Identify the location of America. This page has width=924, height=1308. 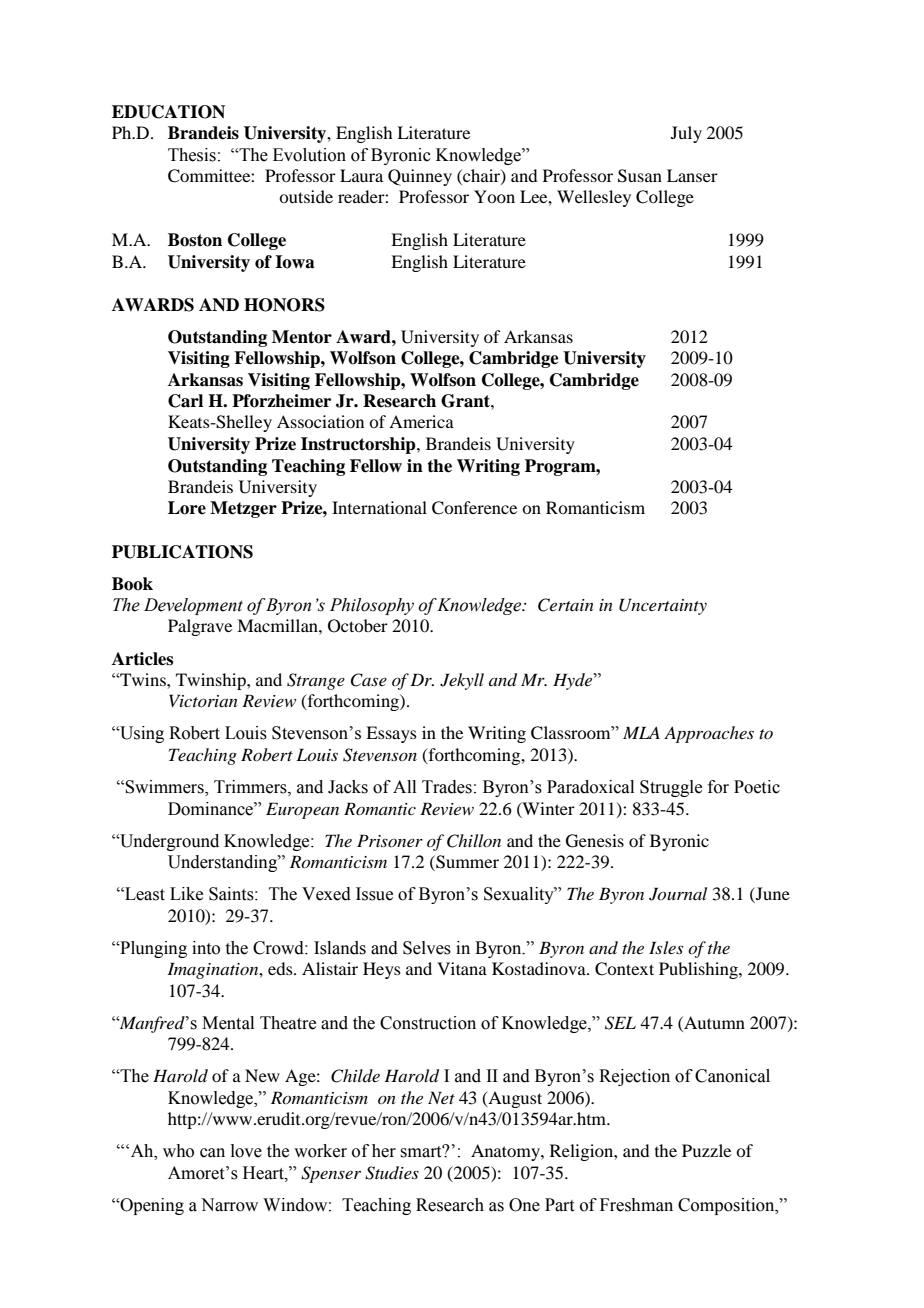
(421, 421).
